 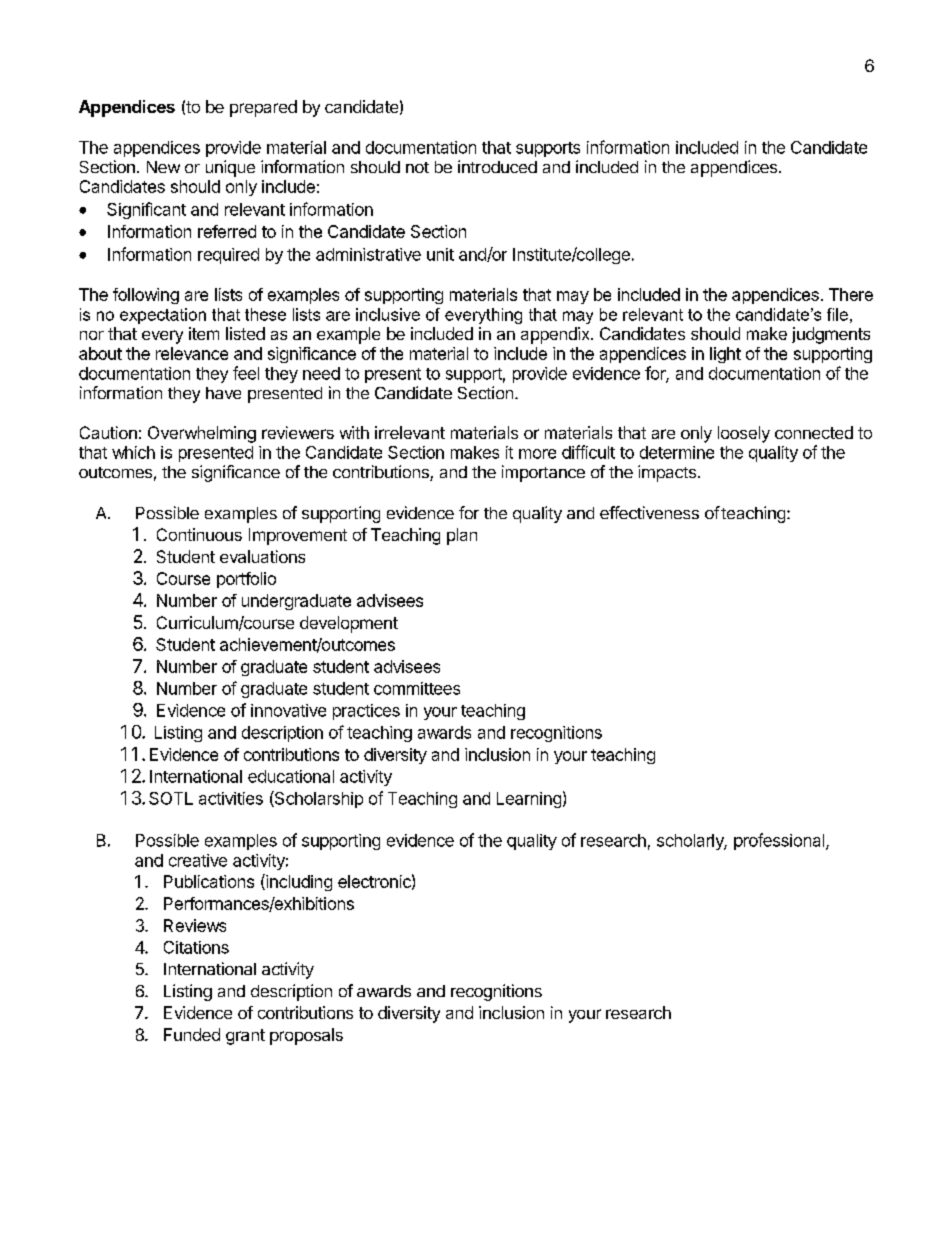 What do you see at coordinates (192, 1034) in the document?
I see `Funded` at bounding box center [192, 1034].
